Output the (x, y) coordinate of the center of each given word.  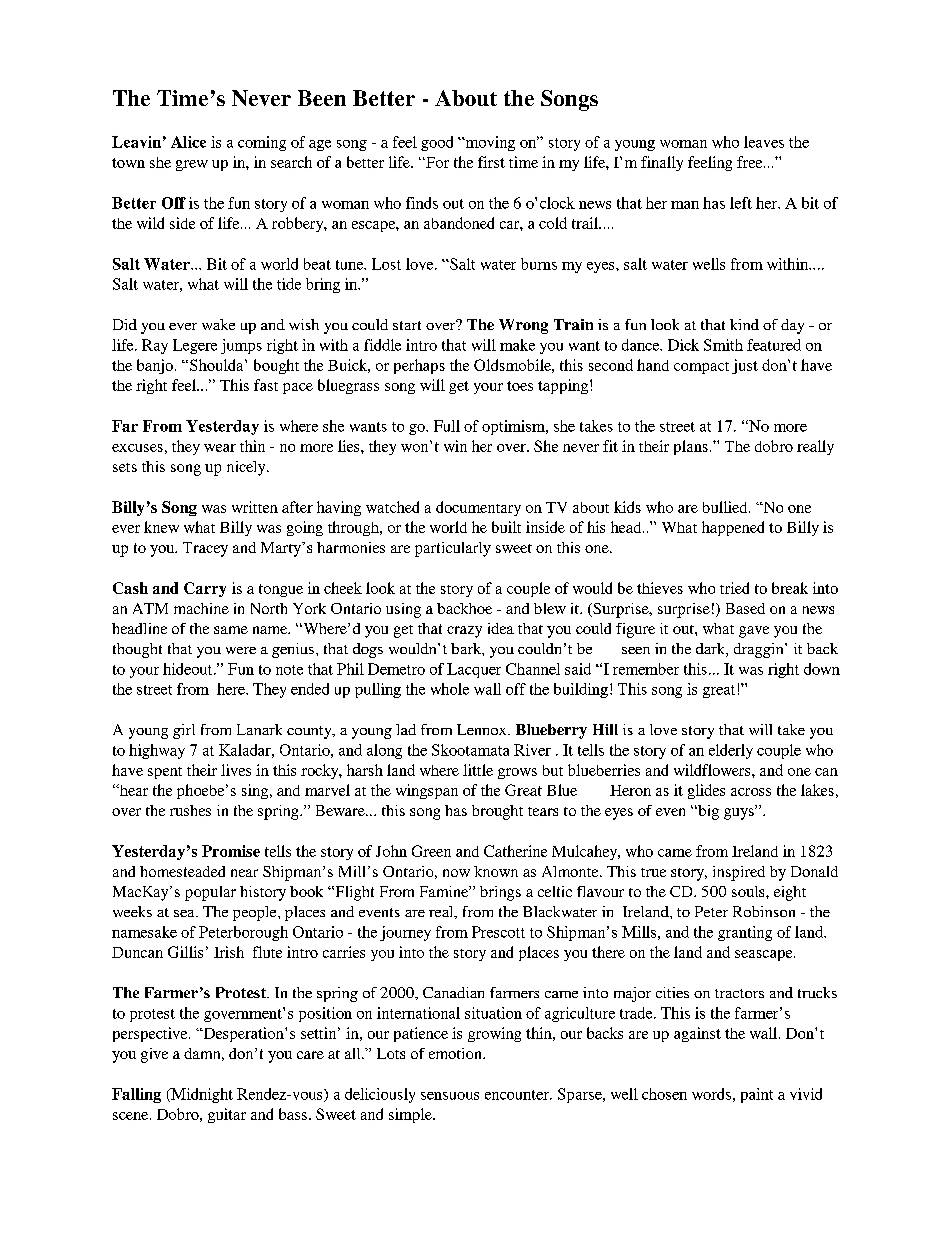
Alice (188, 142)
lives (236, 770)
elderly (731, 751)
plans (691, 447)
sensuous (450, 1096)
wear (220, 448)
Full (447, 426)
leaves (764, 142)
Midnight (201, 1095)
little (478, 770)
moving (489, 143)
